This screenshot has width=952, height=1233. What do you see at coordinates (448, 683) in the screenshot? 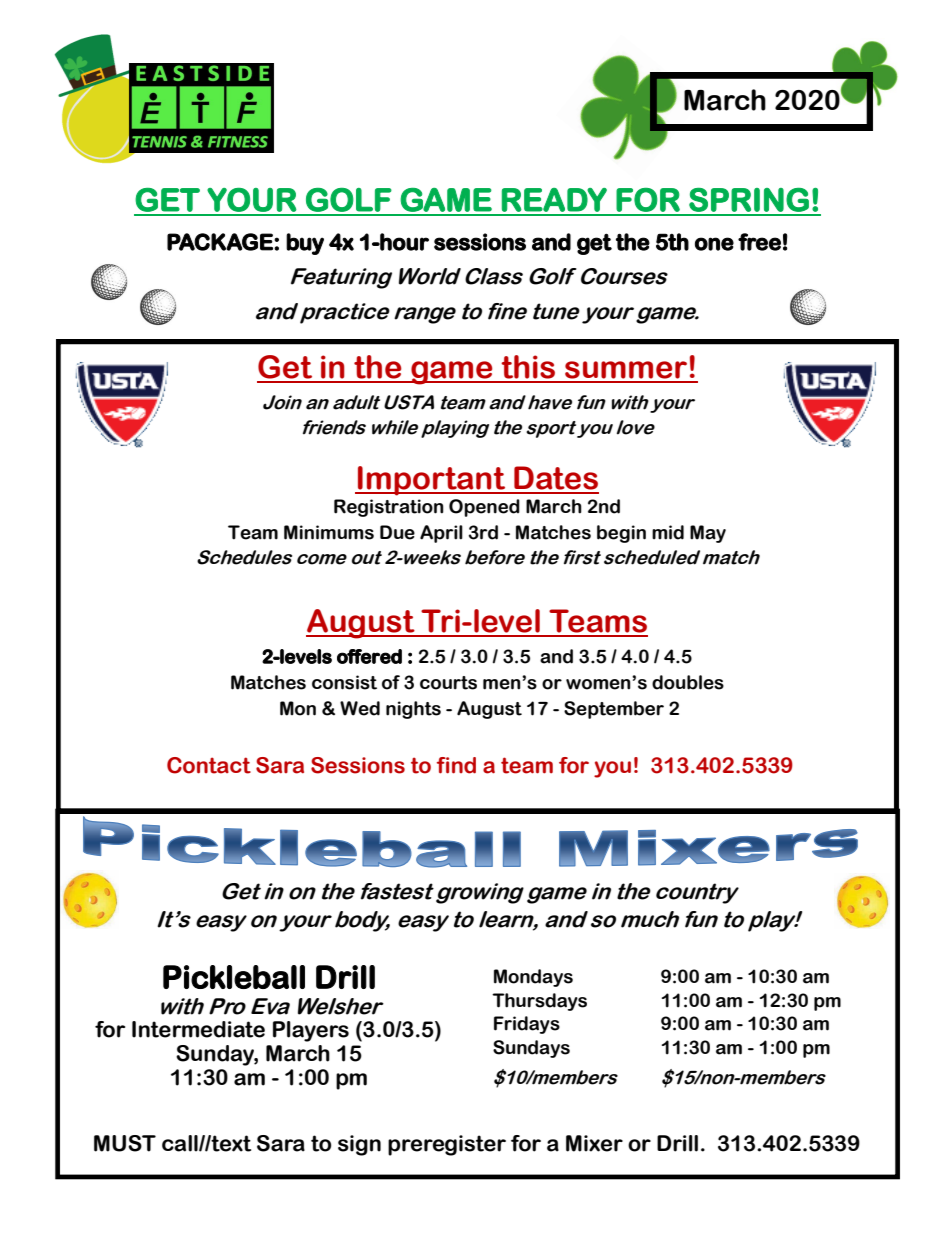
I see `courts` at bounding box center [448, 683].
